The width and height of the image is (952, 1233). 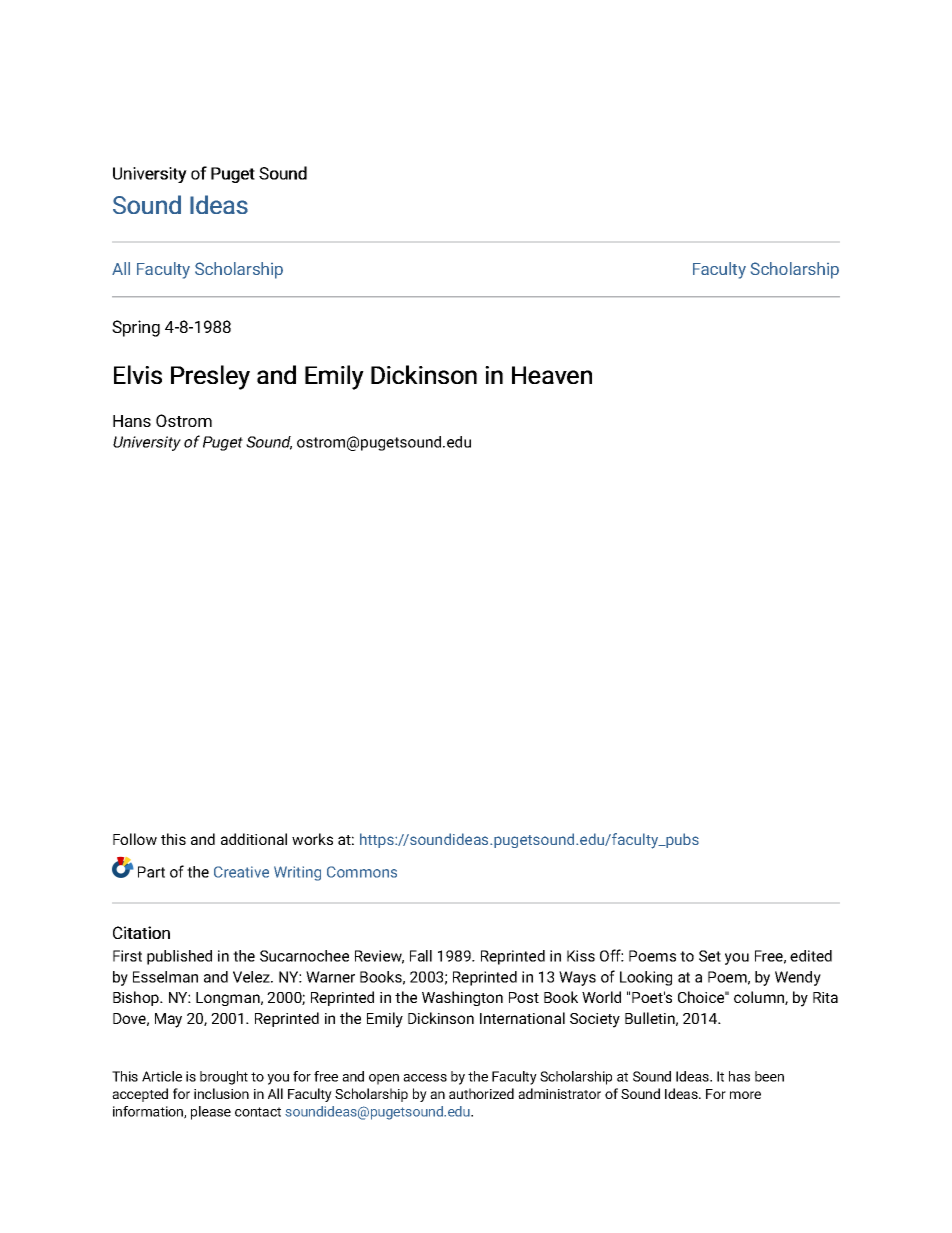 I want to click on authorized, so click(x=481, y=1093).
